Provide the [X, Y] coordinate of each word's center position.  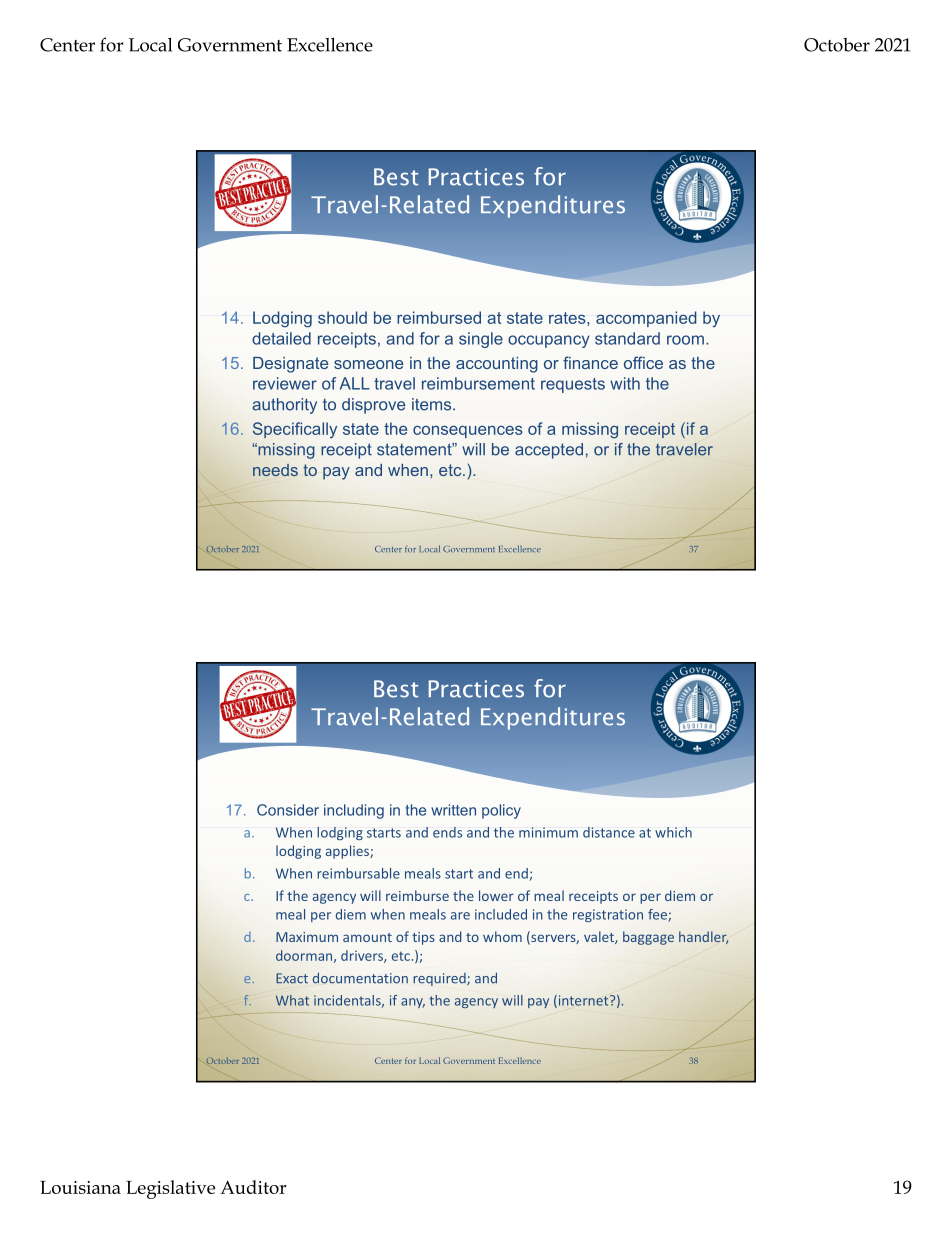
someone [368, 364]
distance [609, 832]
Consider [288, 810]
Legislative [170, 1189]
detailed [281, 338]
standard [627, 338]
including [354, 811]
